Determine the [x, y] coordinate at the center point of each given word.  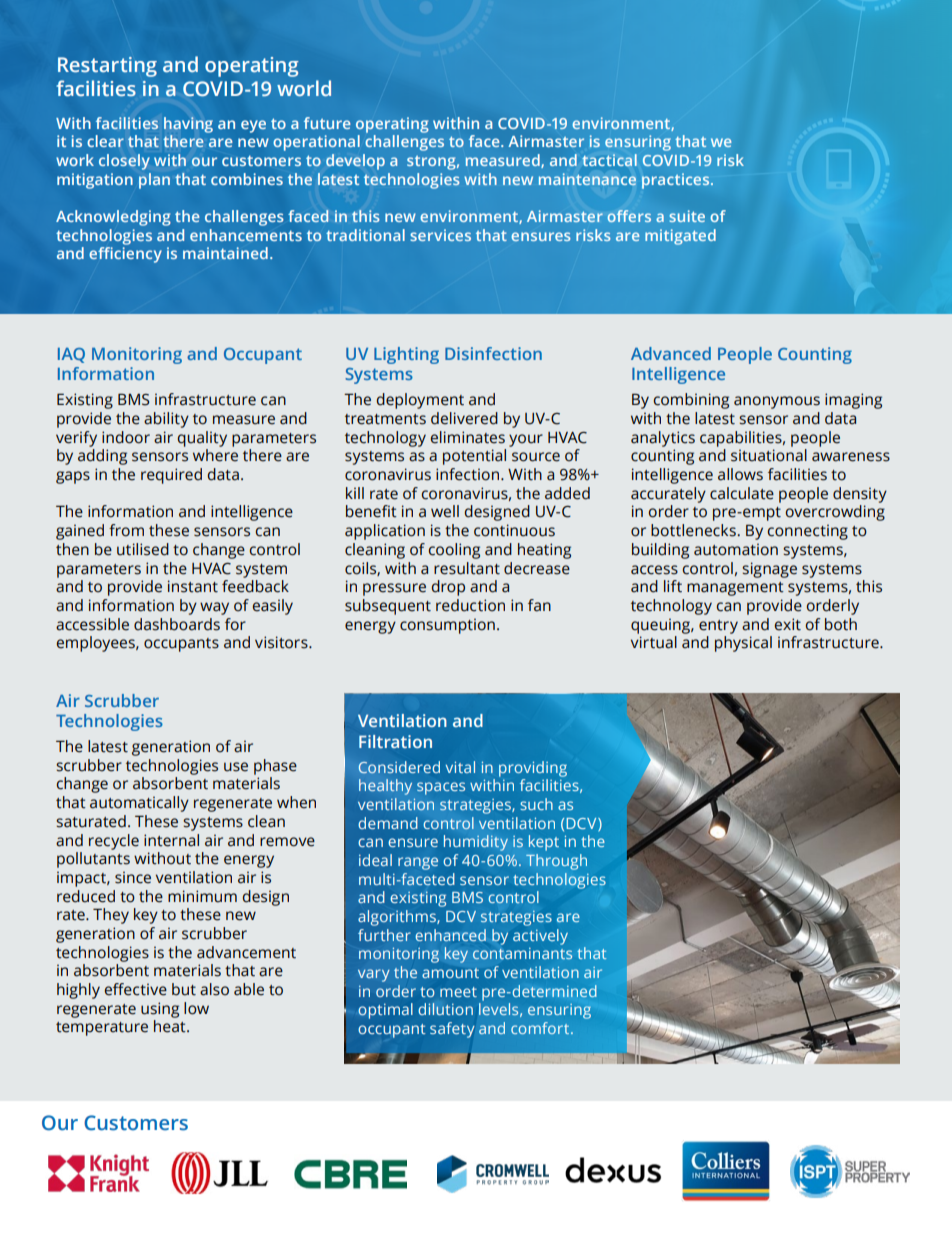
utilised [143, 549]
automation [736, 549]
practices [675, 181]
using [160, 1010]
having [188, 125]
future [327, 123]
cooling [454, 551]
